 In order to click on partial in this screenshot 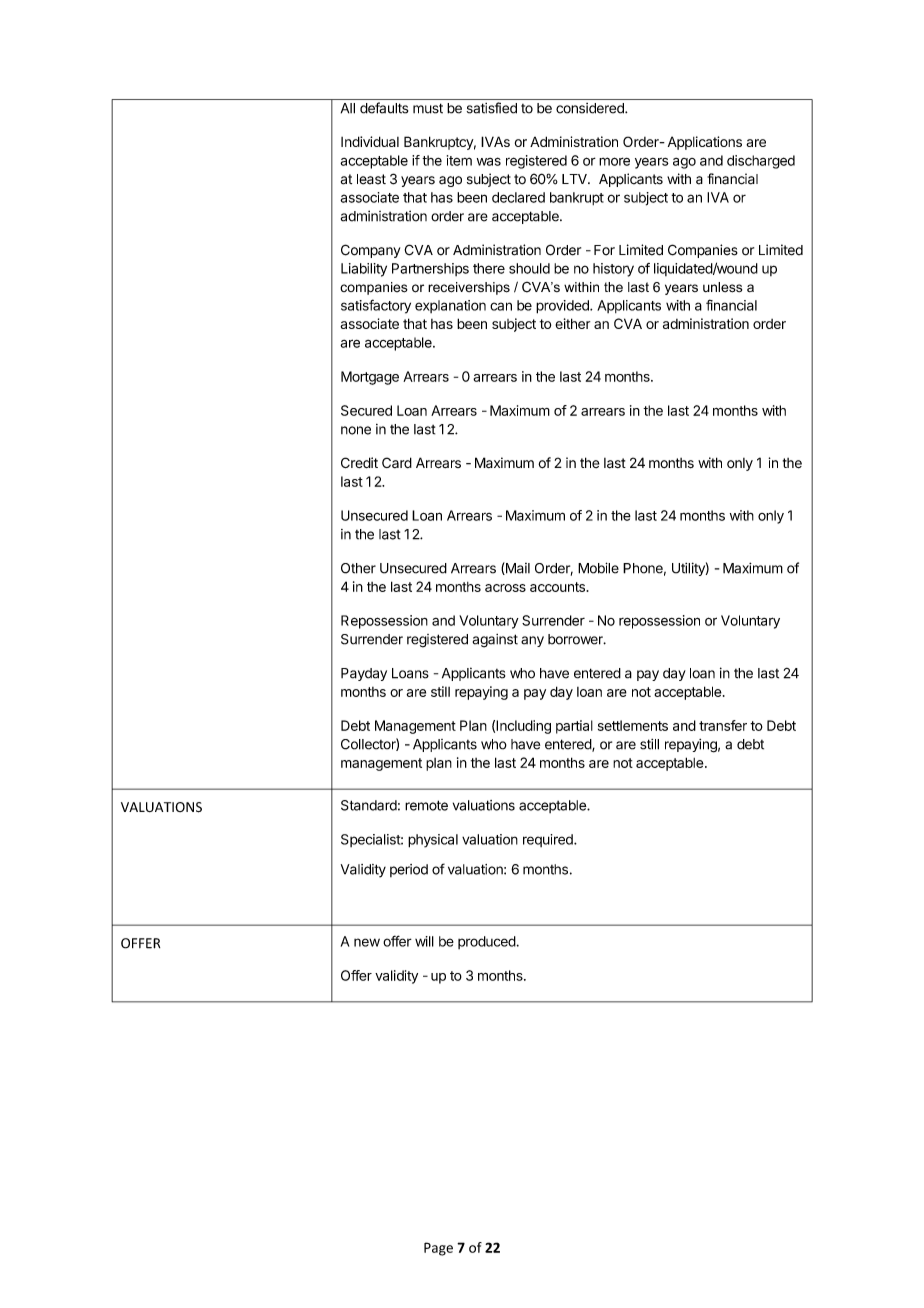, I will do `click(574, 727)`.
